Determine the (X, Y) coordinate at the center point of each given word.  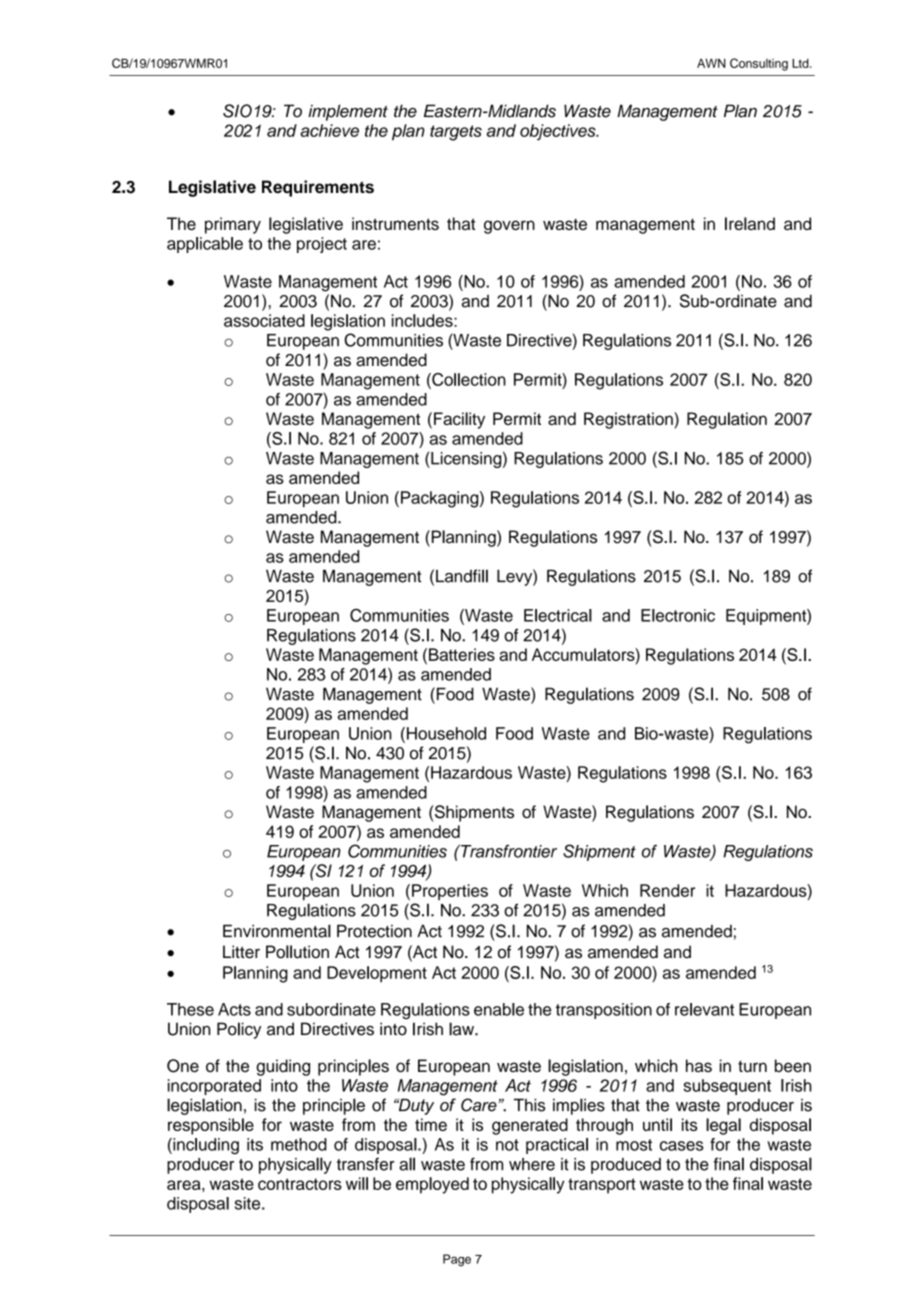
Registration (629, 420)
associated (264, 320)
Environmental (277, 931)
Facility (459, 420)
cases (682, 1146)
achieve (329, 130)
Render (667, 890)
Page (457, 1260)
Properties (450, 892)
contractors (300, 1184)
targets (456, 133)
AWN (711, 63)
